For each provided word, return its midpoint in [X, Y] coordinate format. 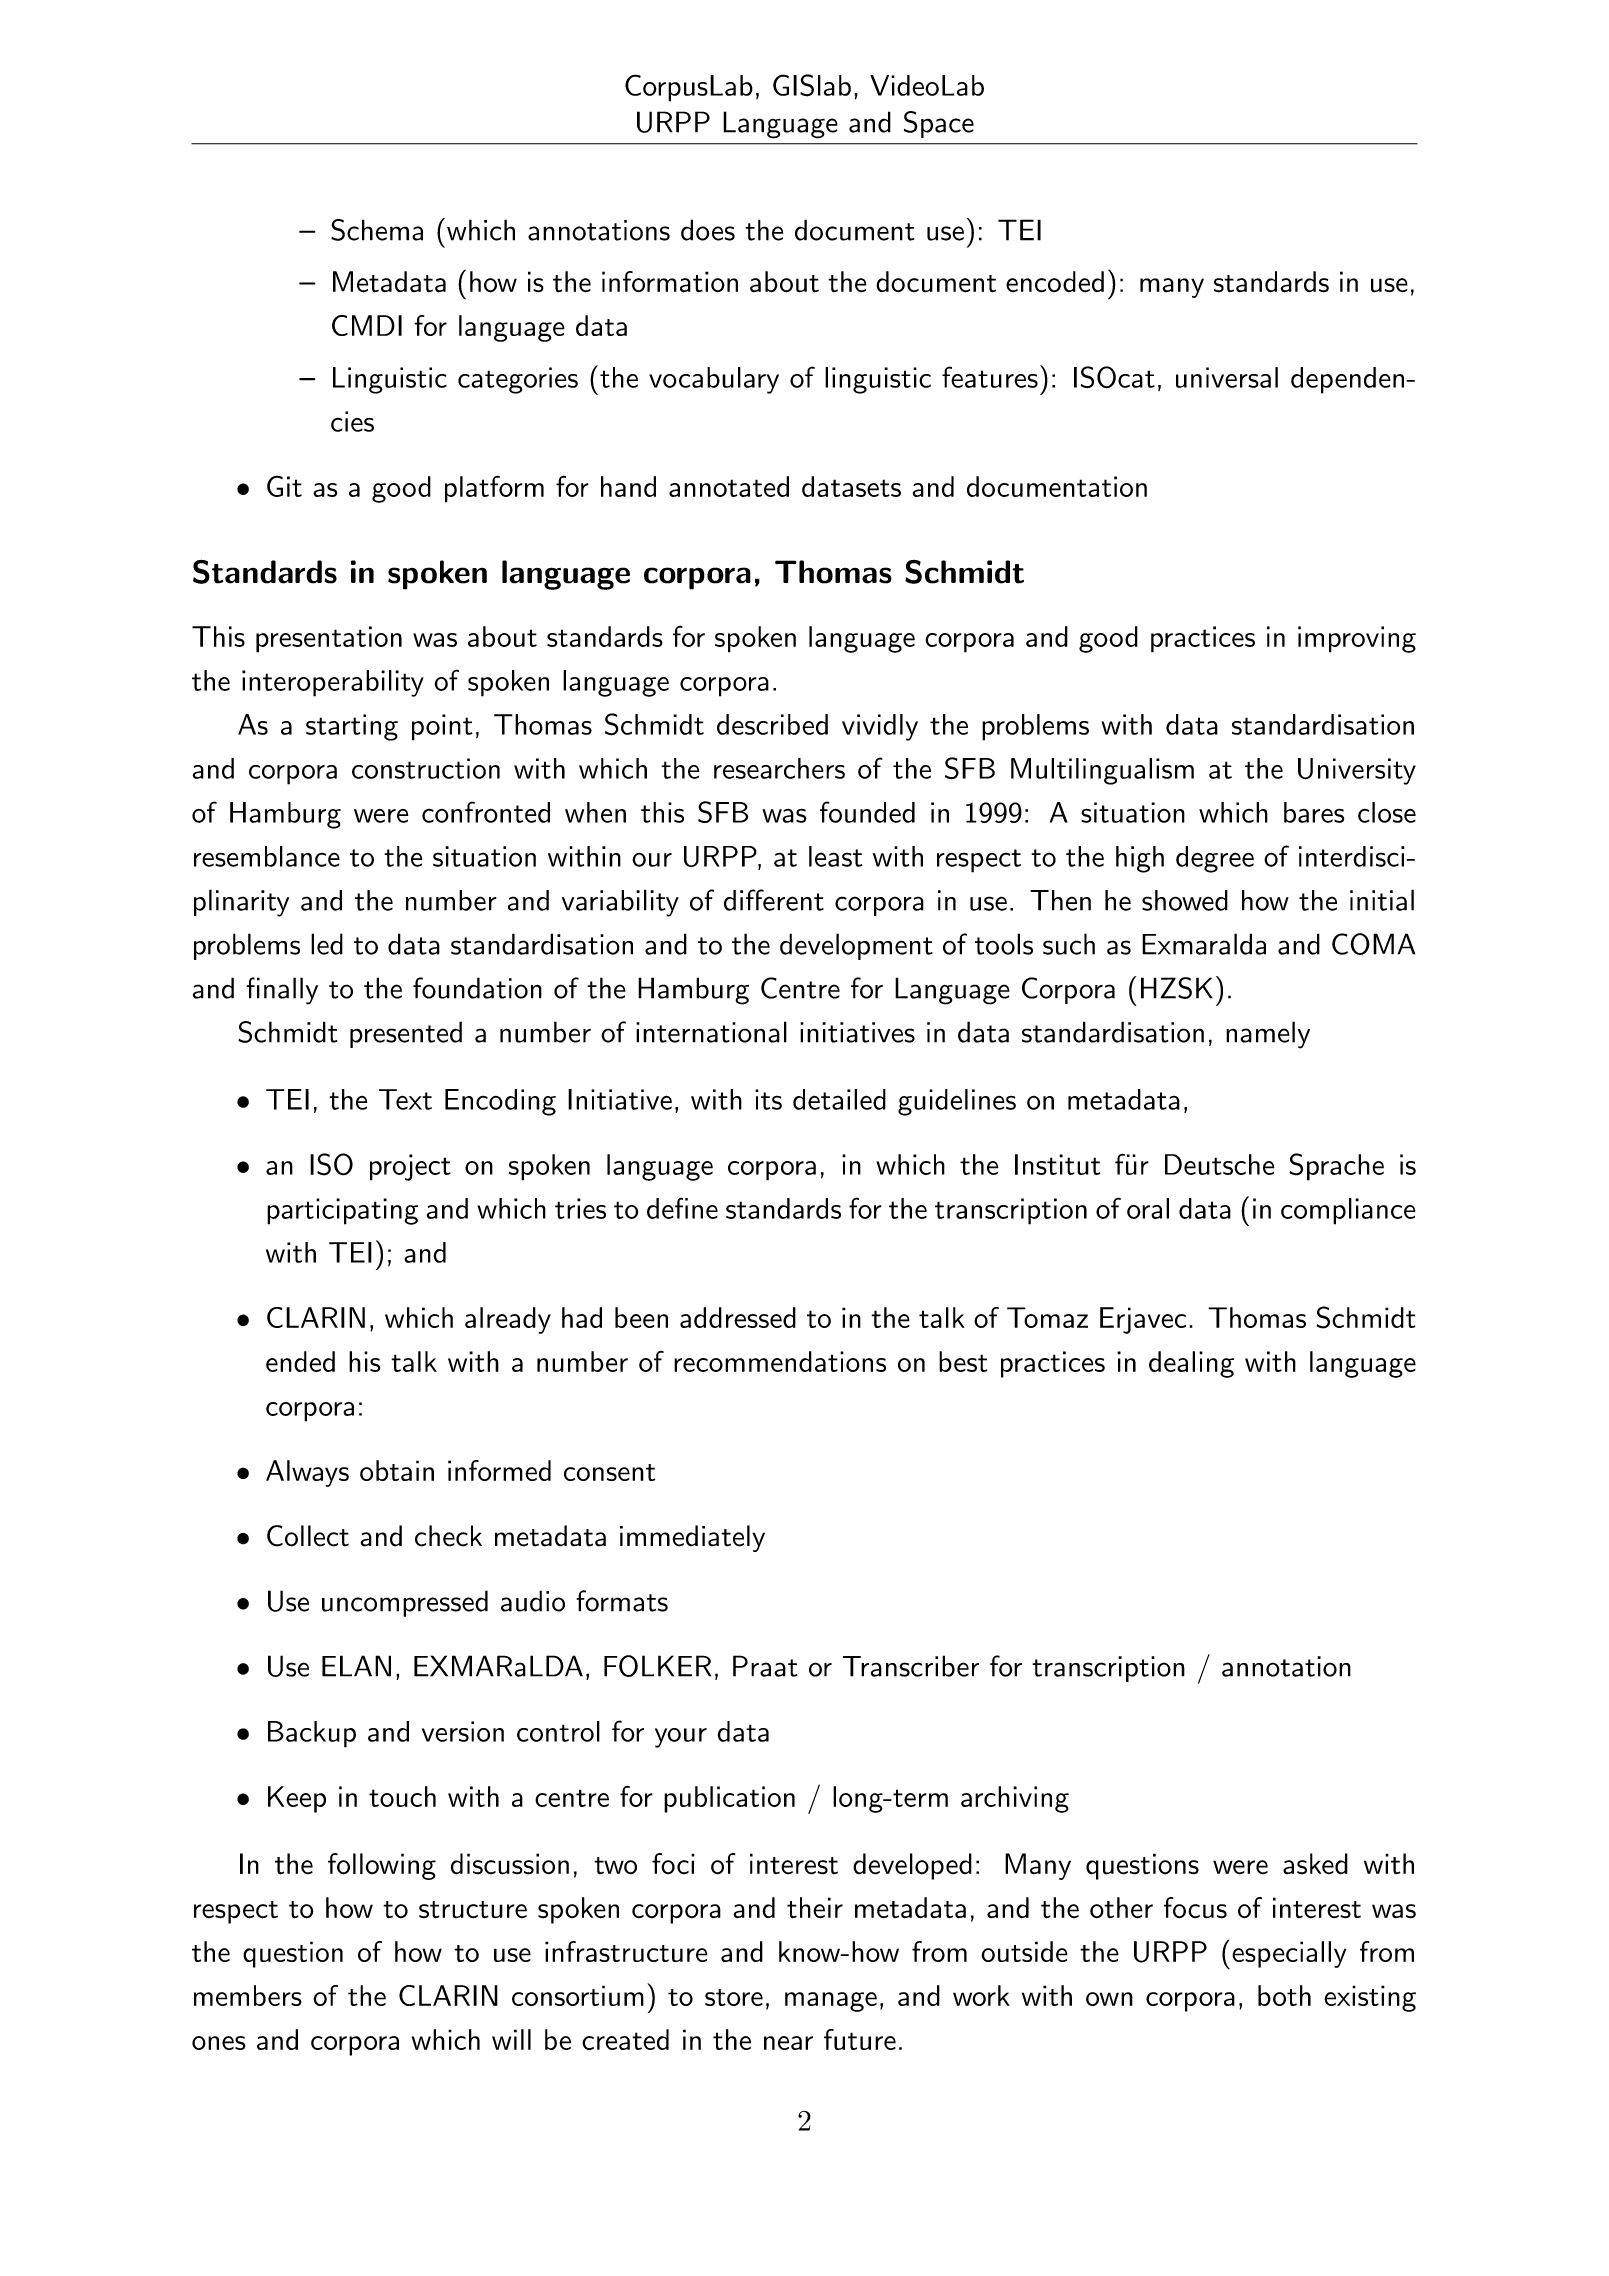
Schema [377, 230]
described [772, 724]
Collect [308, 1536]
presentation [329, 639]
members [248, 1995]
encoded [1055, 282]
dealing [1191, 1364]
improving [1357, 639]
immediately [692, 1538]
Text [405, 1099]
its [768, 1099]
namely [1268, 1035]
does [708, 230]
